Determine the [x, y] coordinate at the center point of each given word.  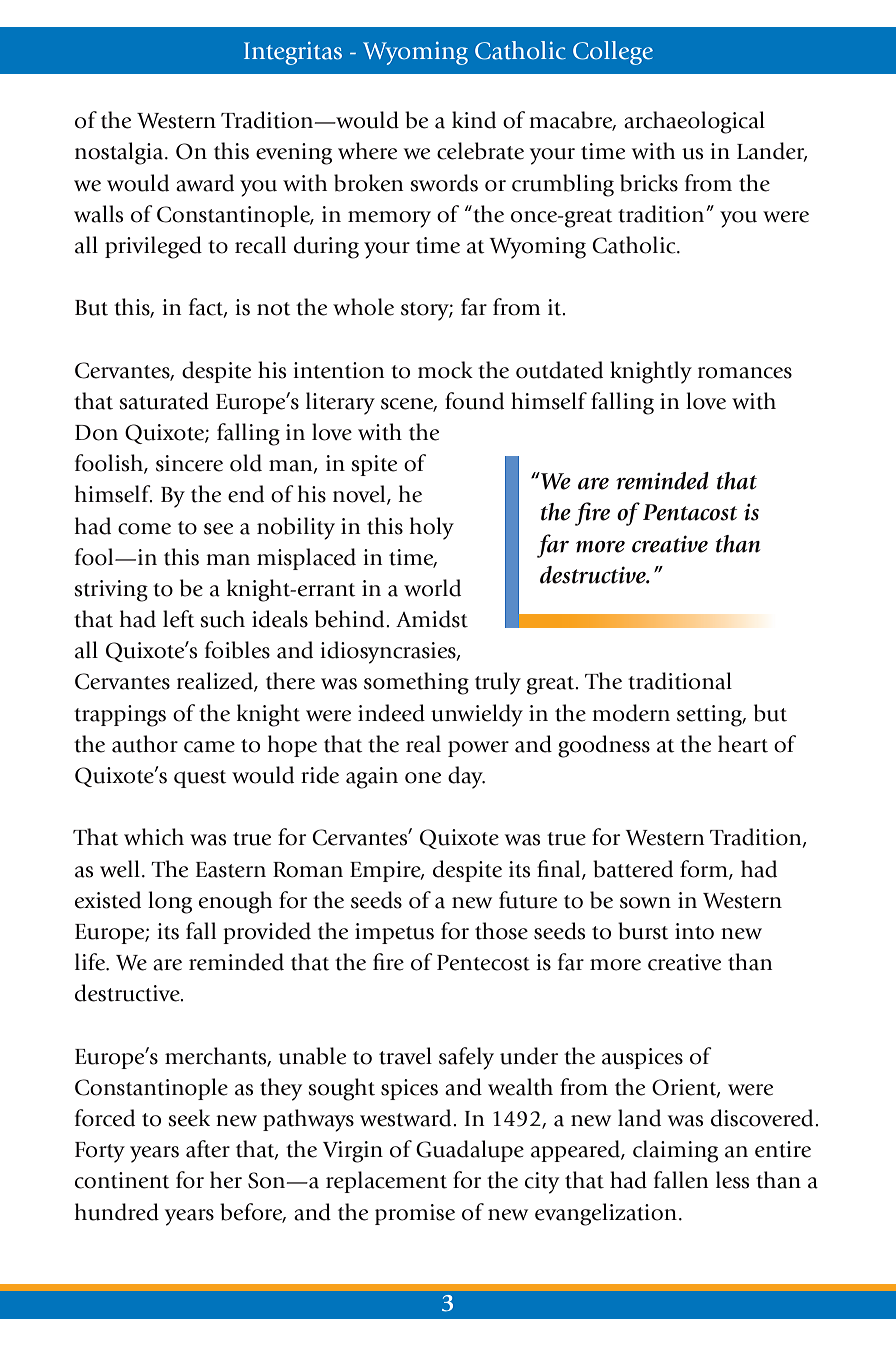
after [208, 1149]
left [179, 619]
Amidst [432, 619]
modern [631, 713]
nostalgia [120, 153]
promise [415, 1214]
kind [474, 120]
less [732, 1180]
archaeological [694, 122]
